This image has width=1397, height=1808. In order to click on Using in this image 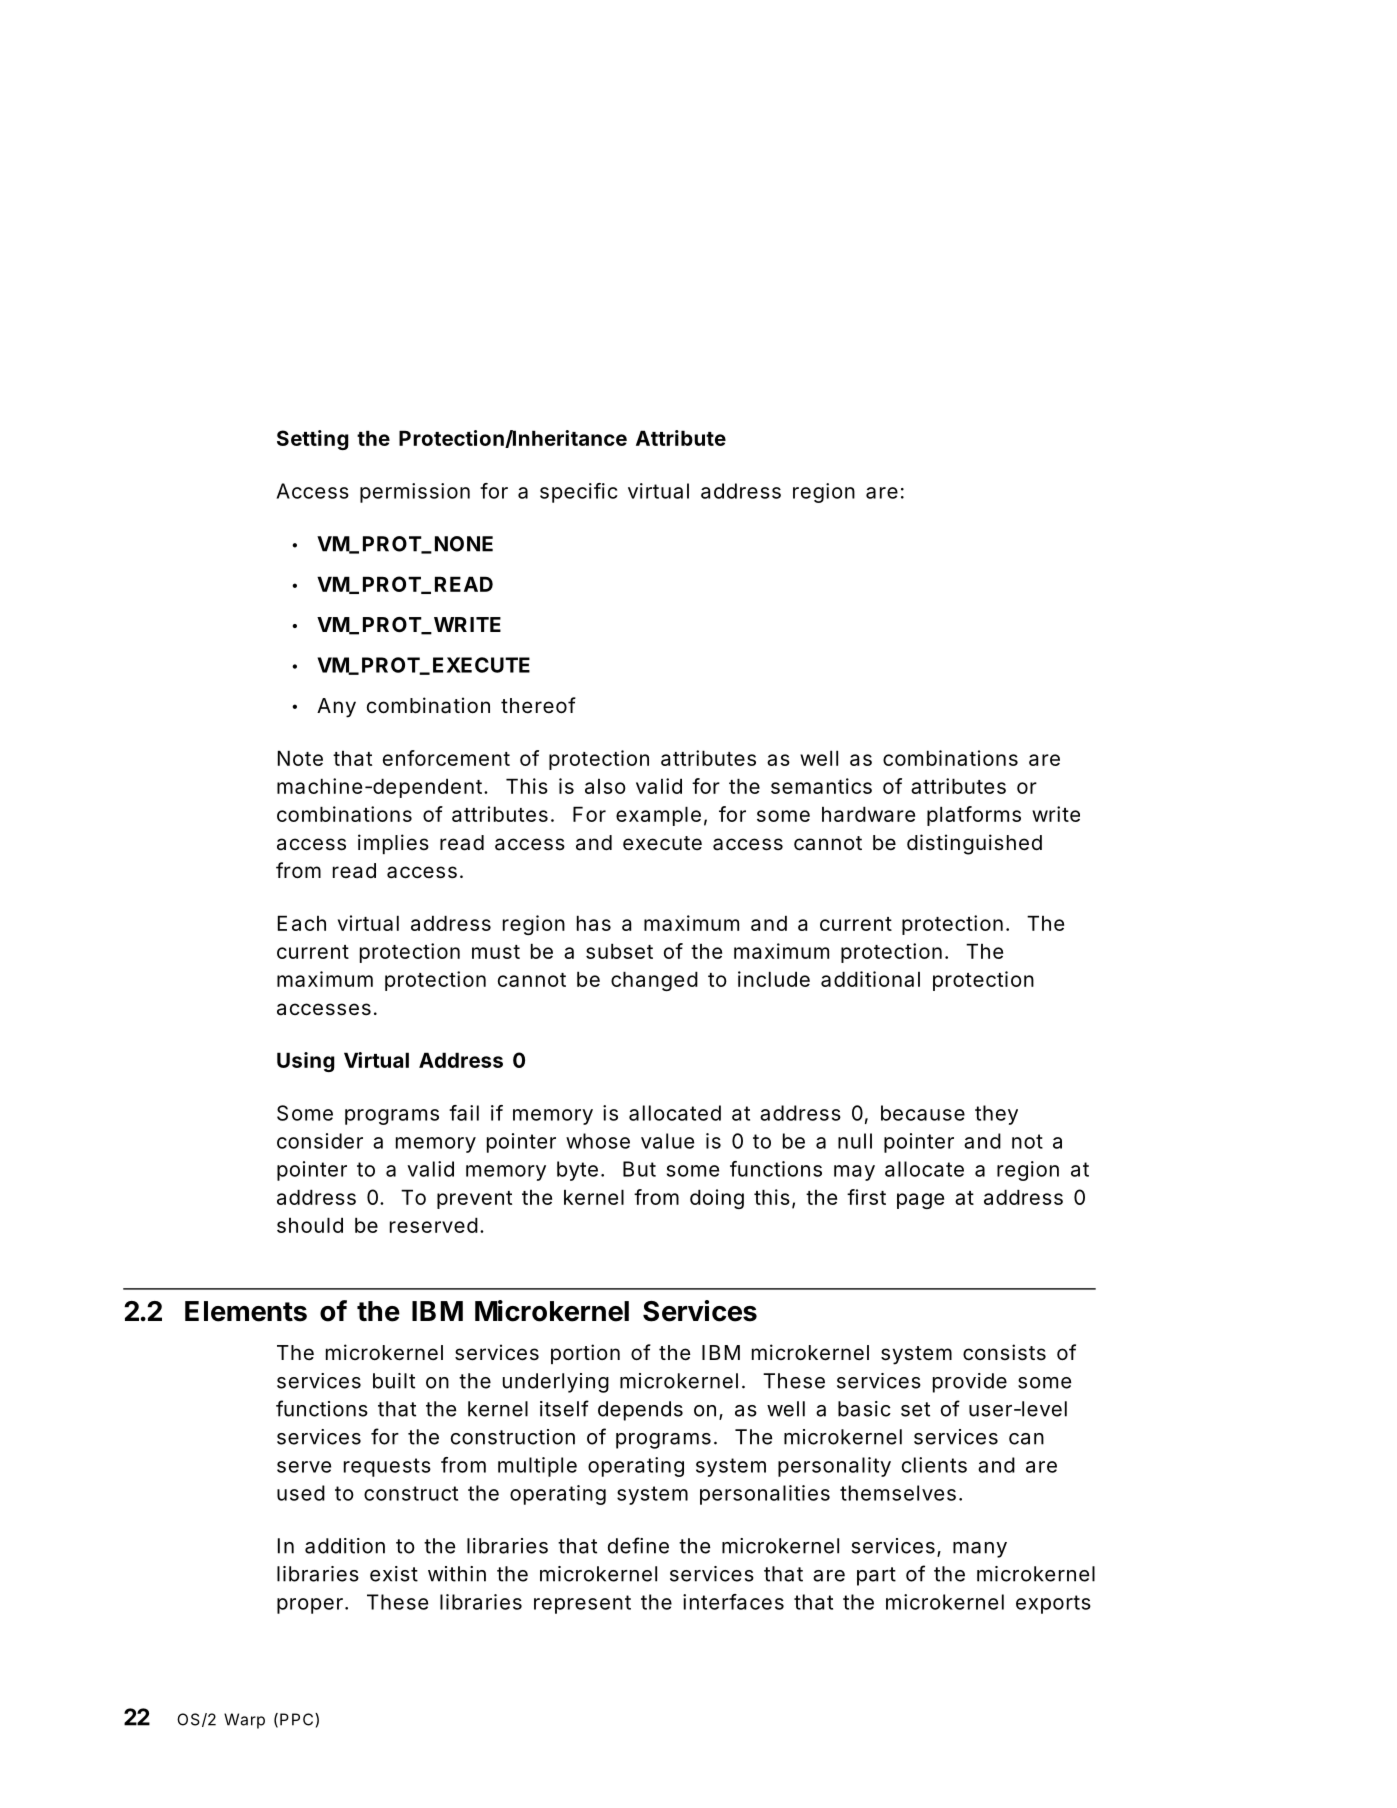, I will do `click(306, 1062)`.
